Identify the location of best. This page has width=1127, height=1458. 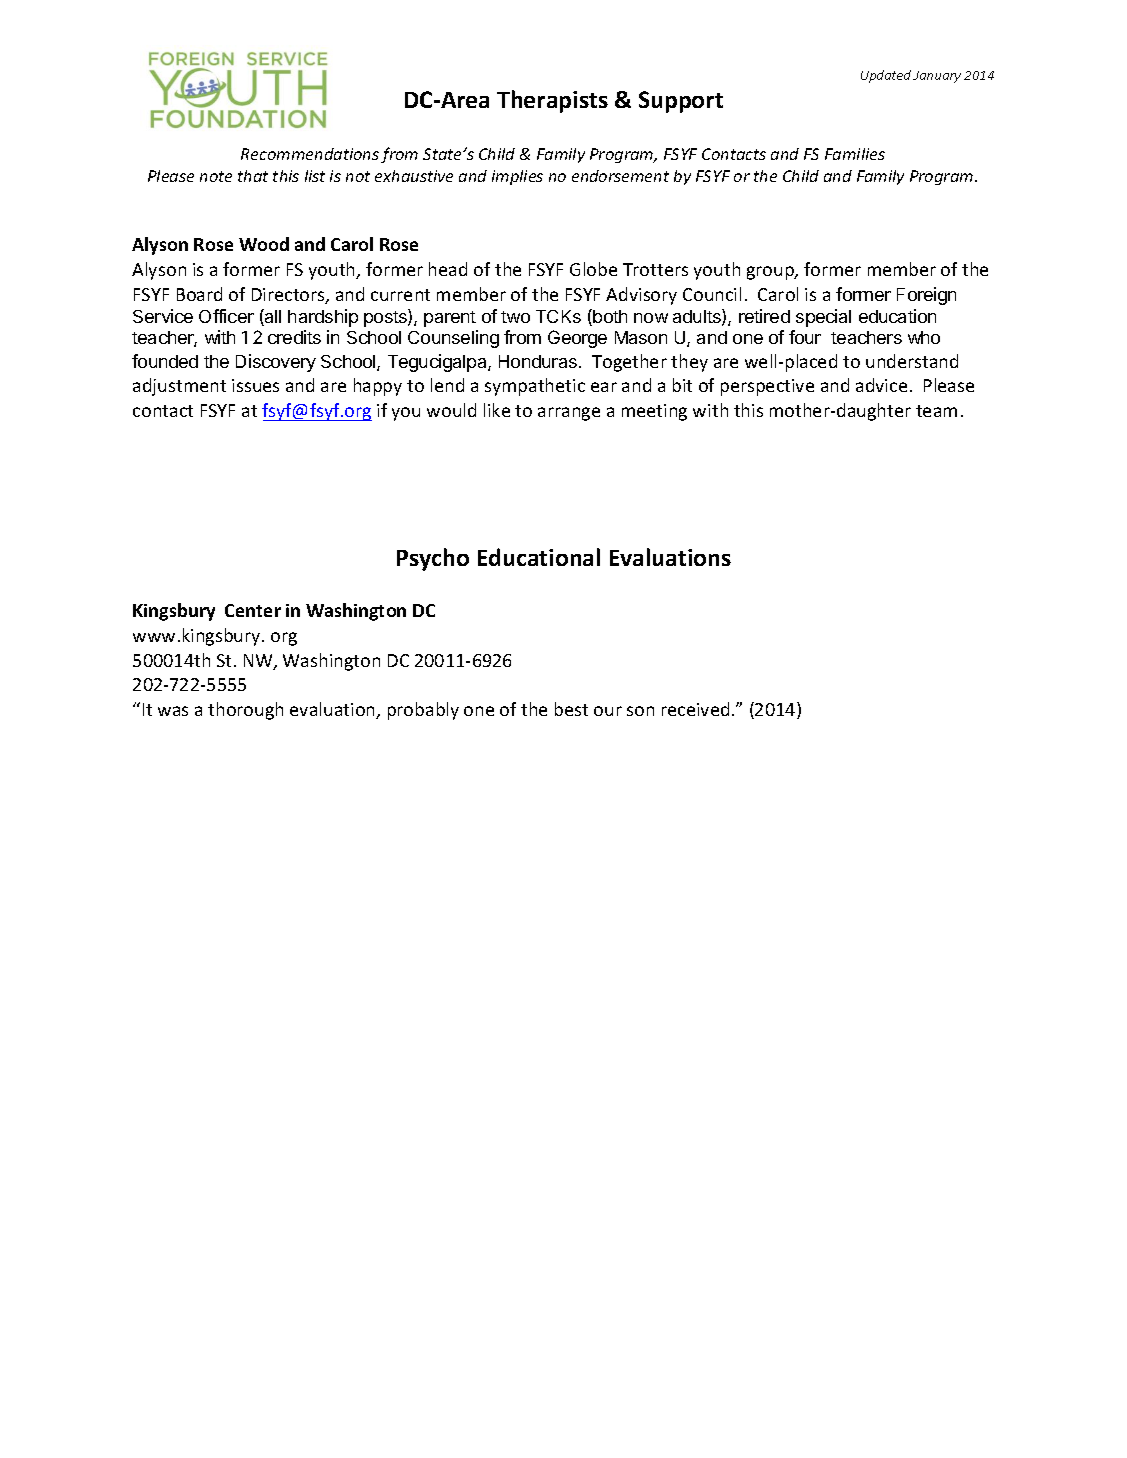
(571, 709).
